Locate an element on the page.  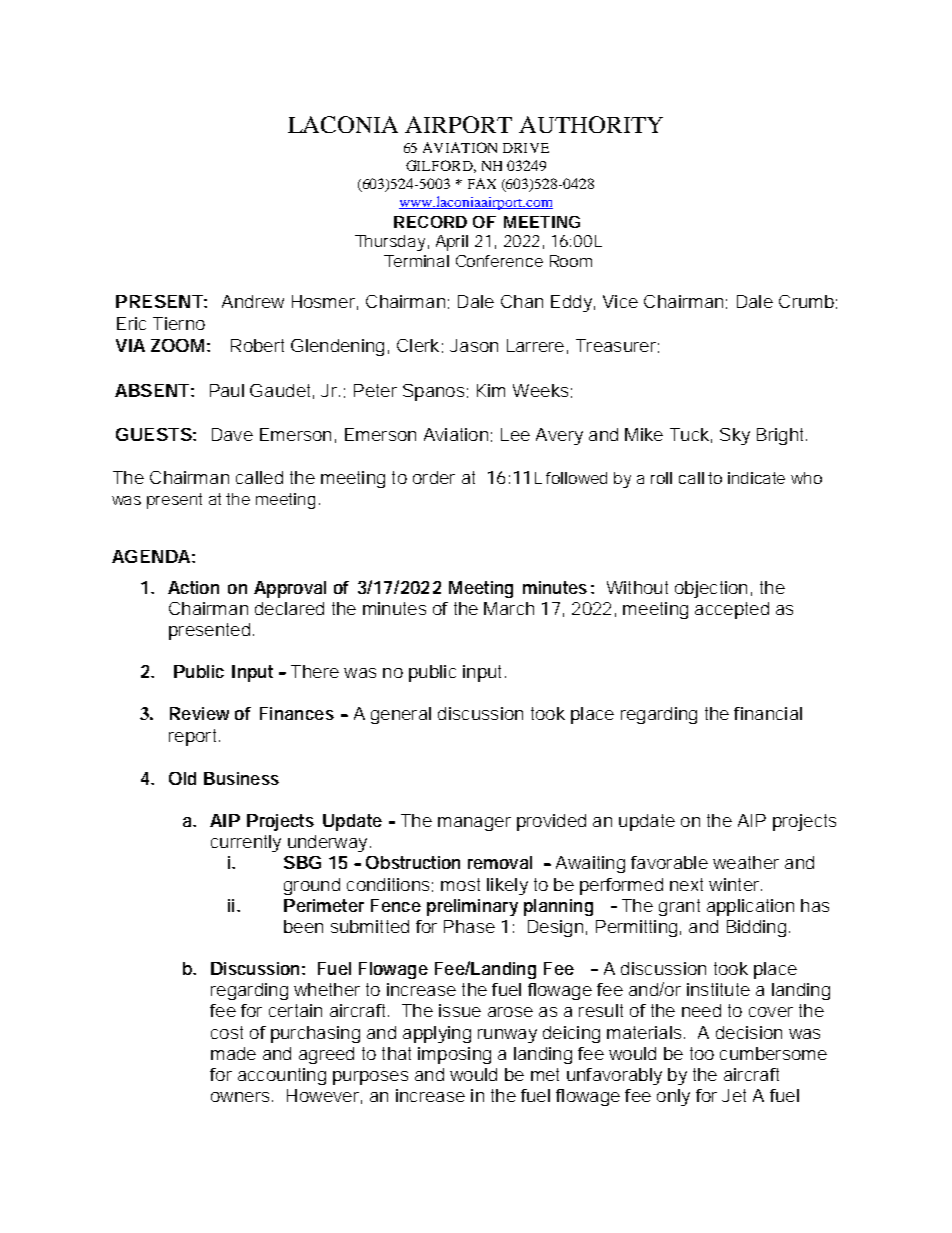
made is located at coordinates (233, 1053).
